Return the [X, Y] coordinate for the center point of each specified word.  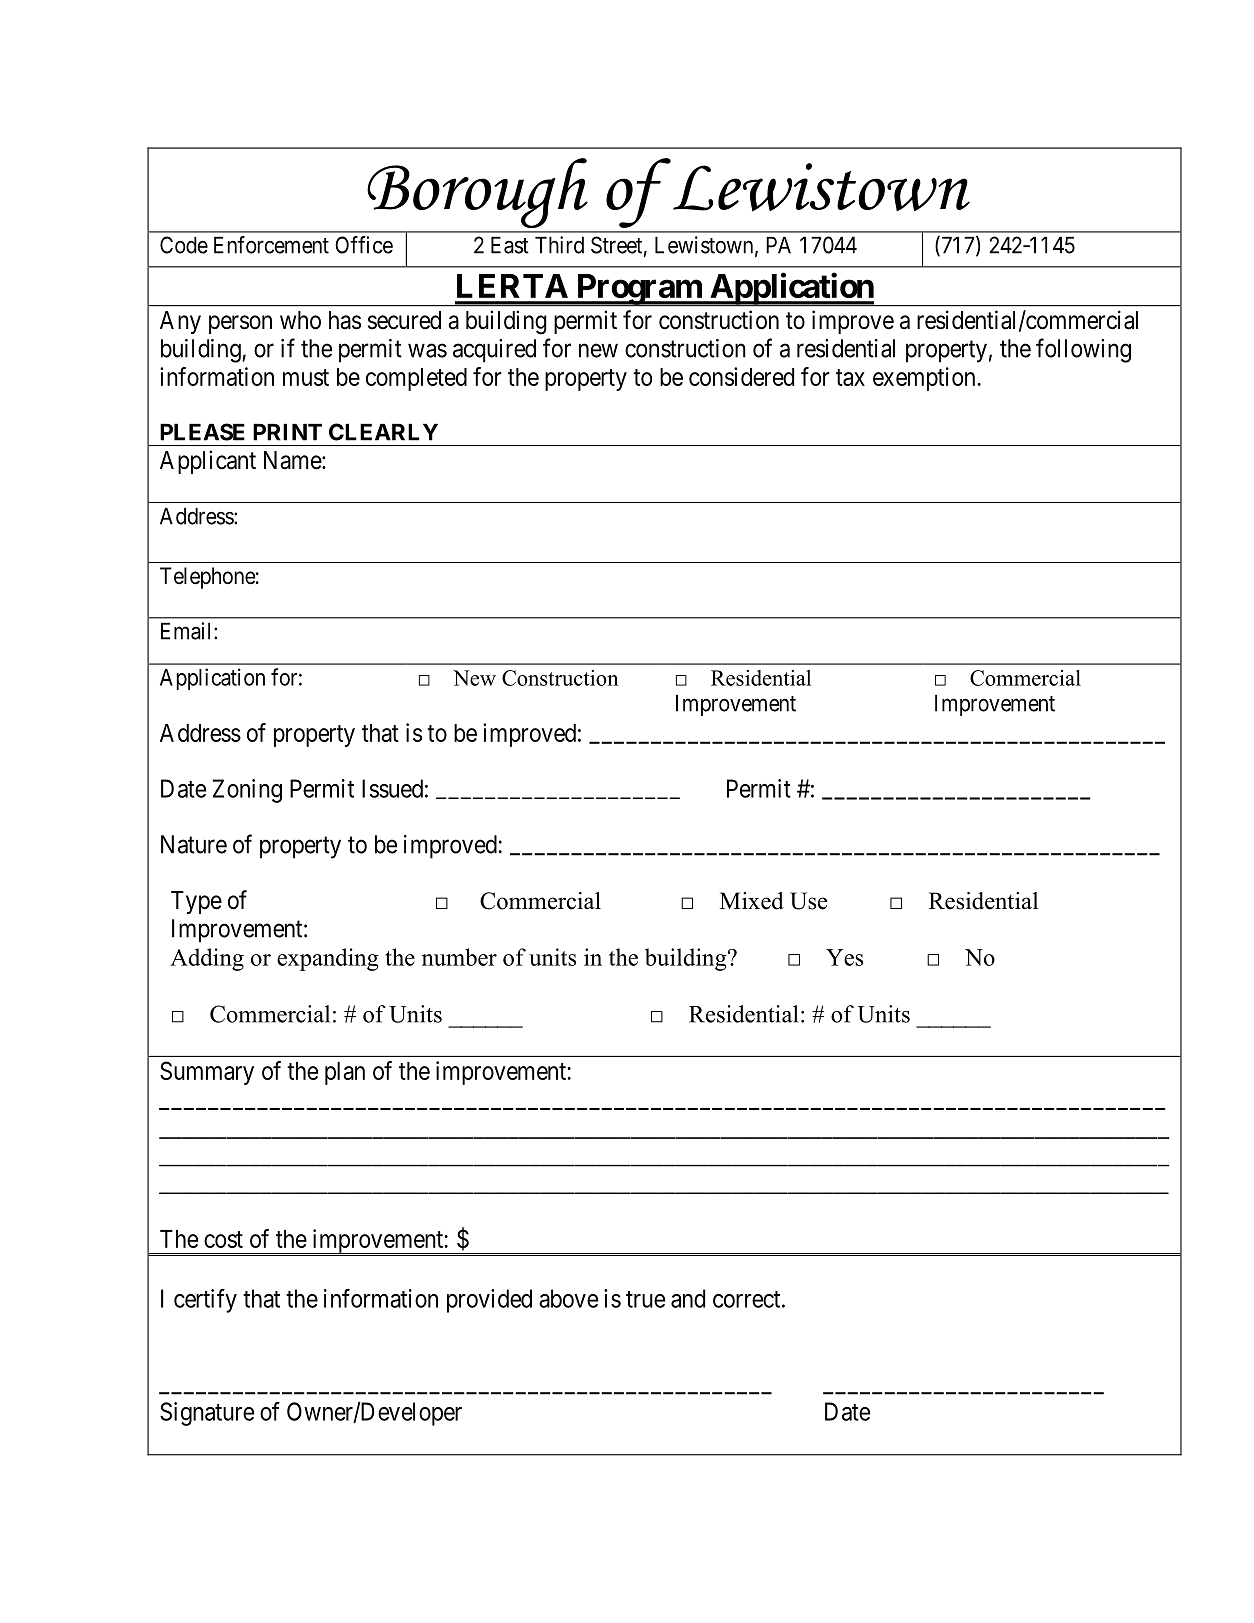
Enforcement [271, 245]
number [459, 957]
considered [741, 376]
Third [559, 245]
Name [293, 460]
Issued [392, 788]
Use [808, 901]
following [1083, 350]
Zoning [247, 791]
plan [345, 1073]
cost [223, 1239]
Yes [844, 957]
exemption [924, 379]
